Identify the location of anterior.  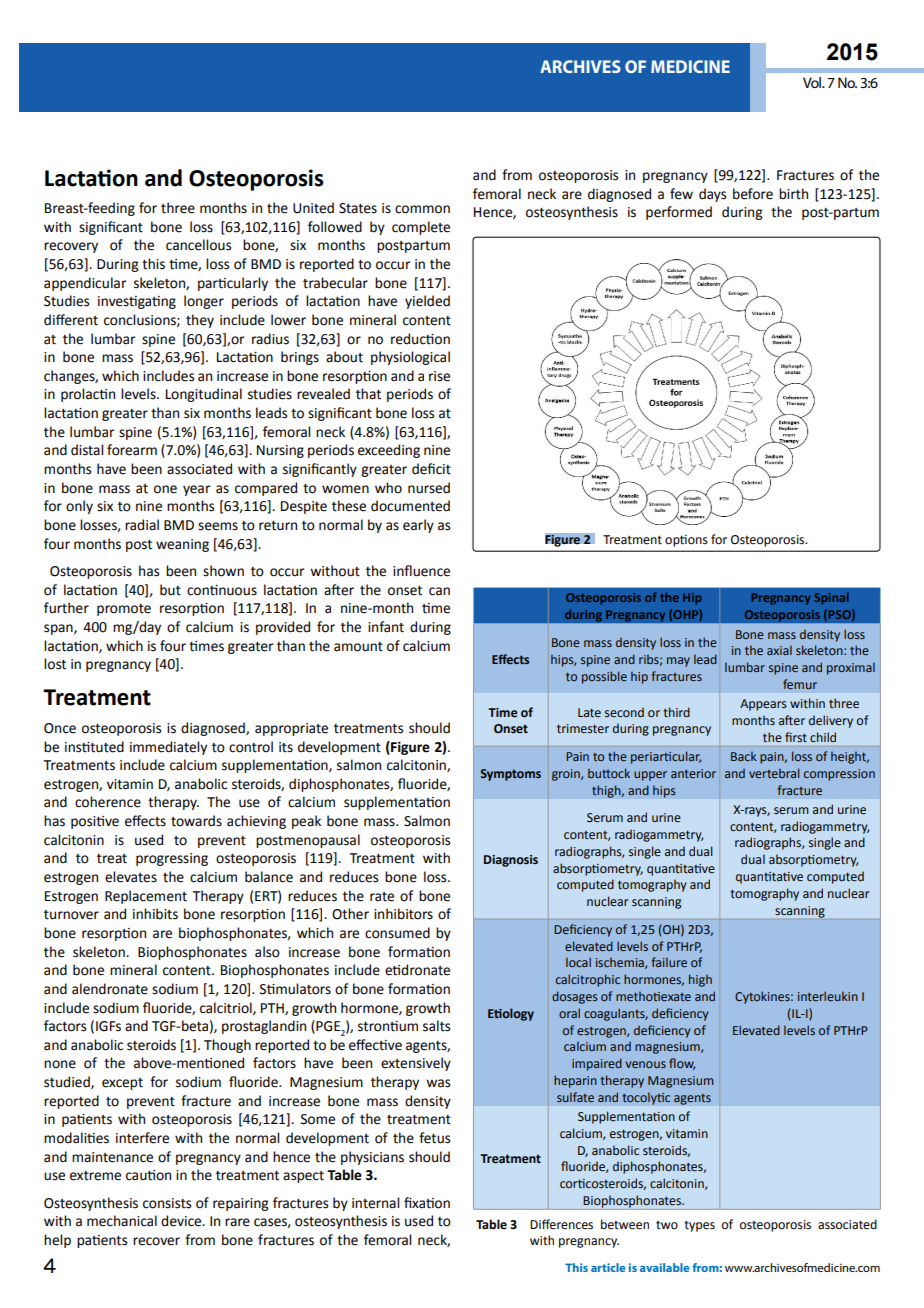
(693, 773).
